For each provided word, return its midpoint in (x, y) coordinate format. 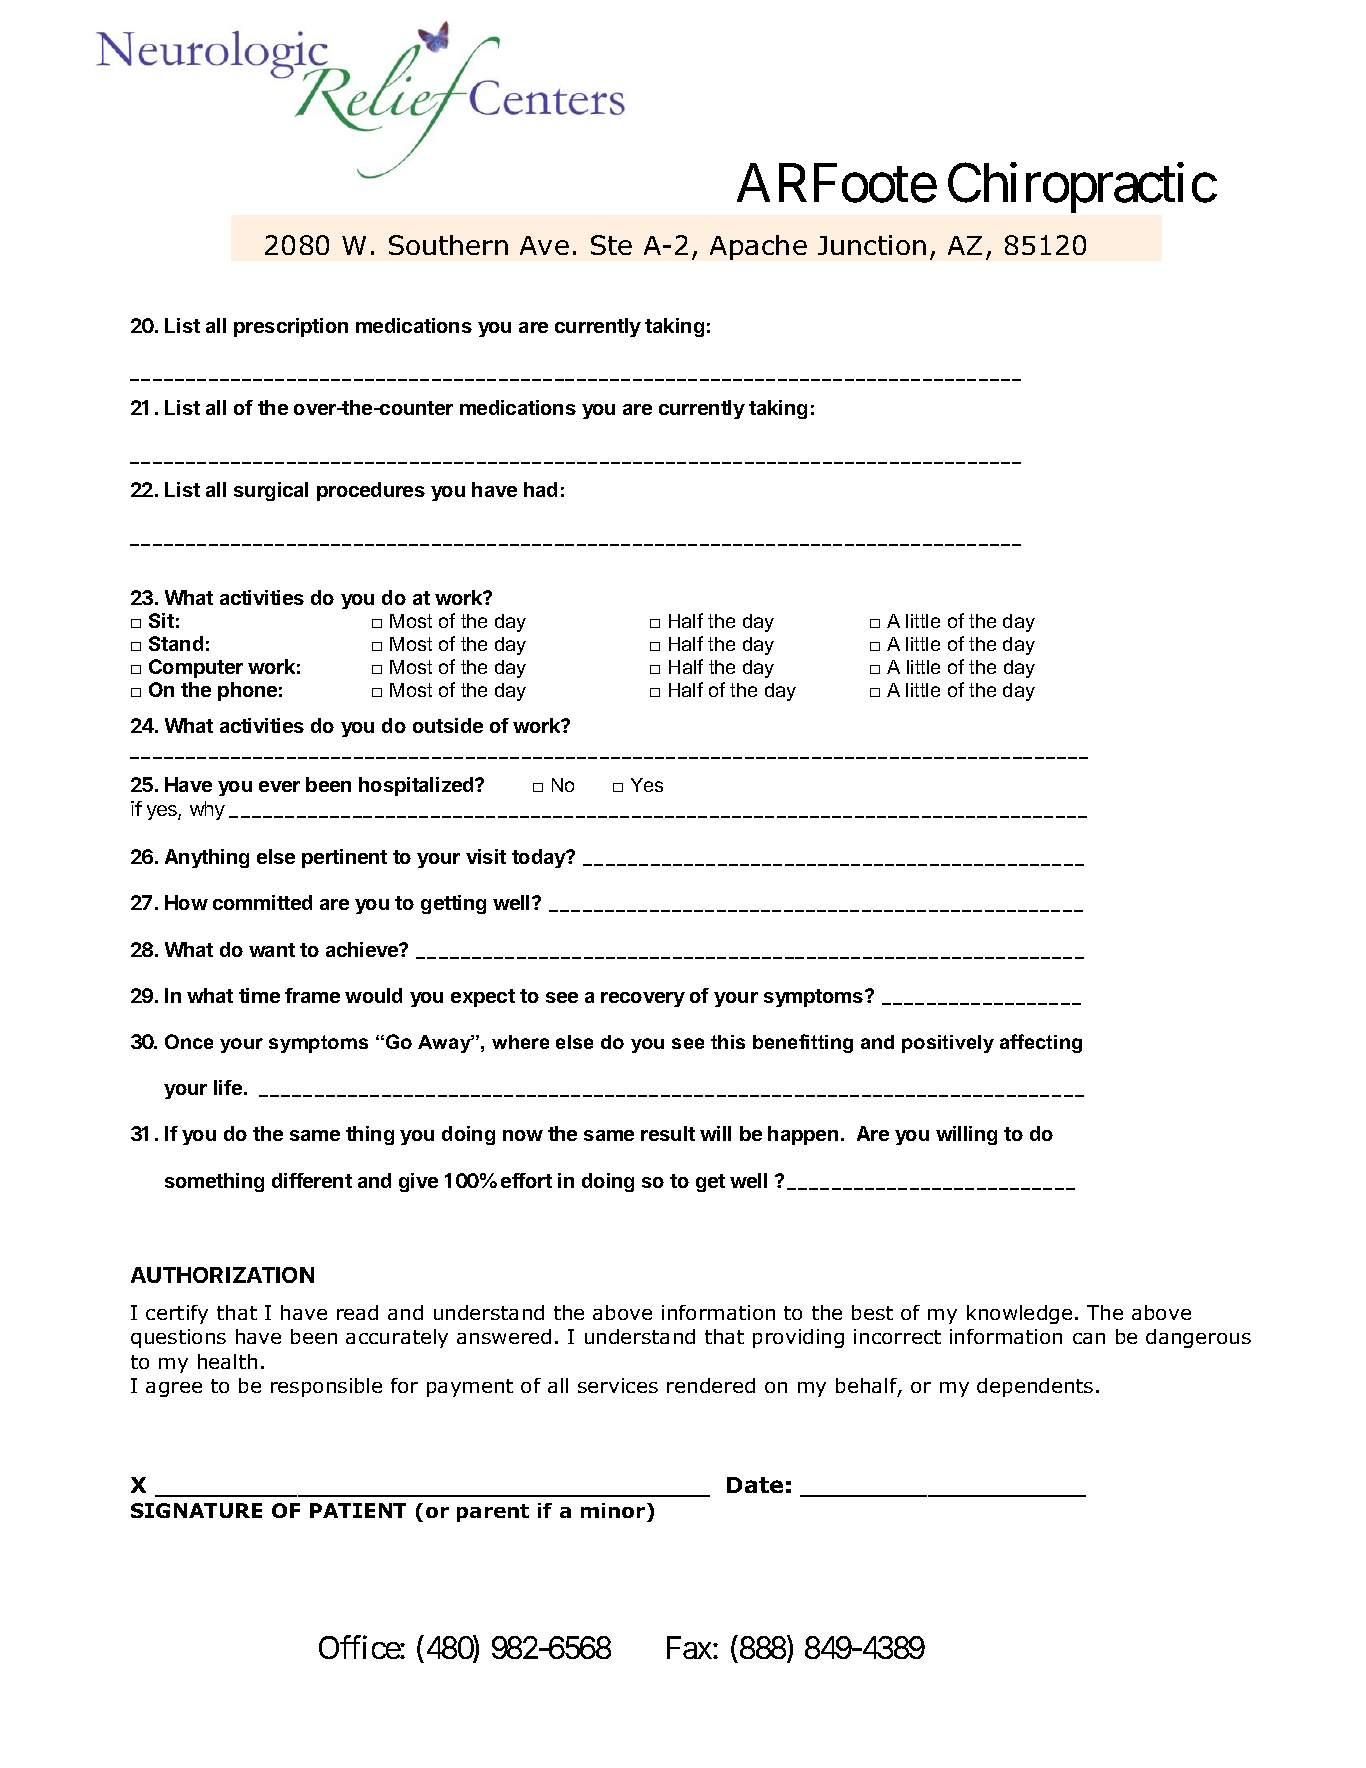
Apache (758, 247)
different (312, 1180)
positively (948, 1044)
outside (448, 725)
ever (279, 786)
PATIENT (358, 1510)
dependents (1035, 1387)
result (668, 1133)
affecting (1041, 1043)
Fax (689, 1647)
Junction (872, 245)
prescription (291, 327)
